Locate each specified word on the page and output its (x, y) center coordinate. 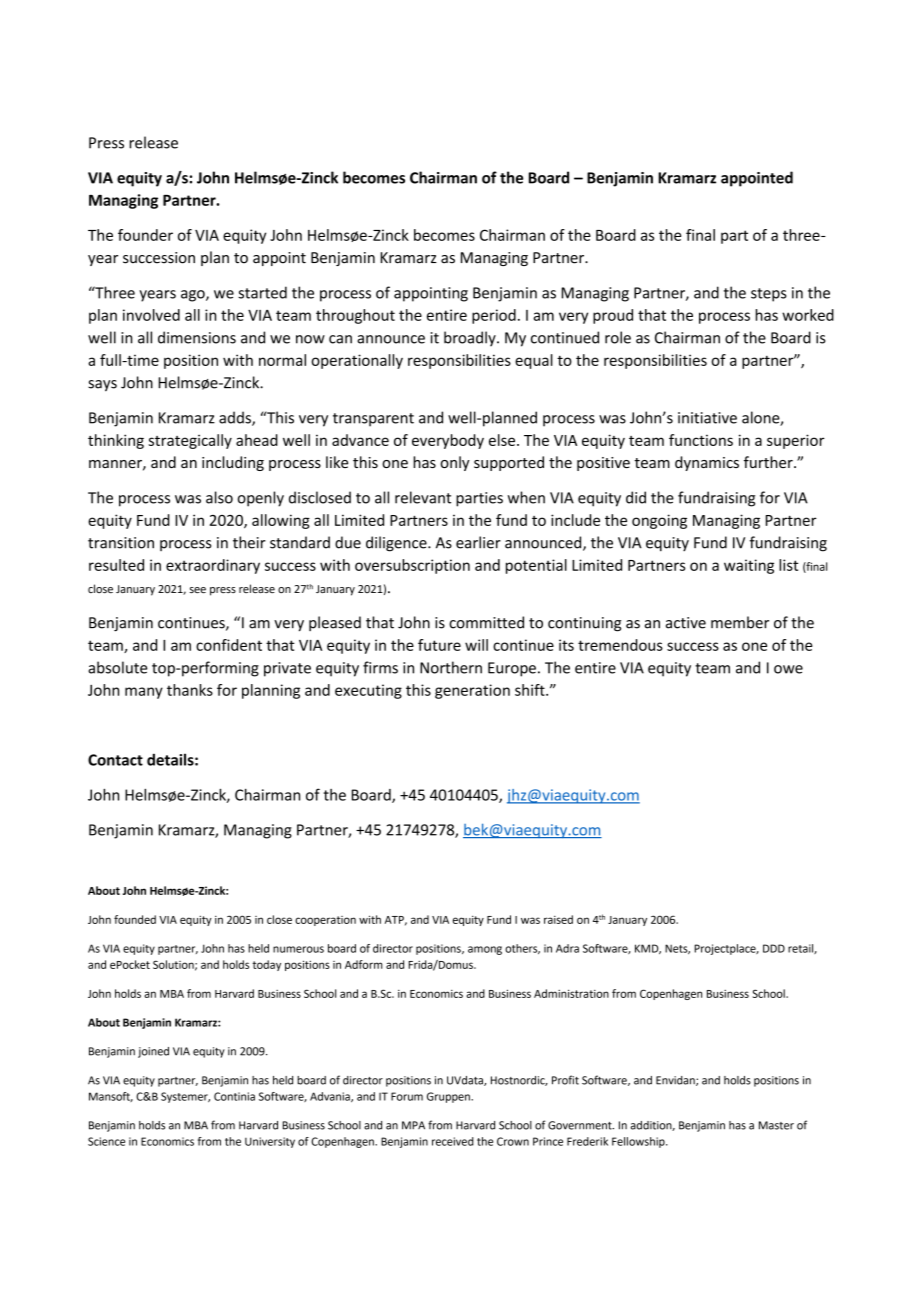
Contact (115, 760)
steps (769, 295)
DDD (774, 948)
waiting (749, 566)
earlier (478, 542)
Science (106, 1141)
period (494, 316)
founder (145, 235)
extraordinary (213, 566)
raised (558, 919)
